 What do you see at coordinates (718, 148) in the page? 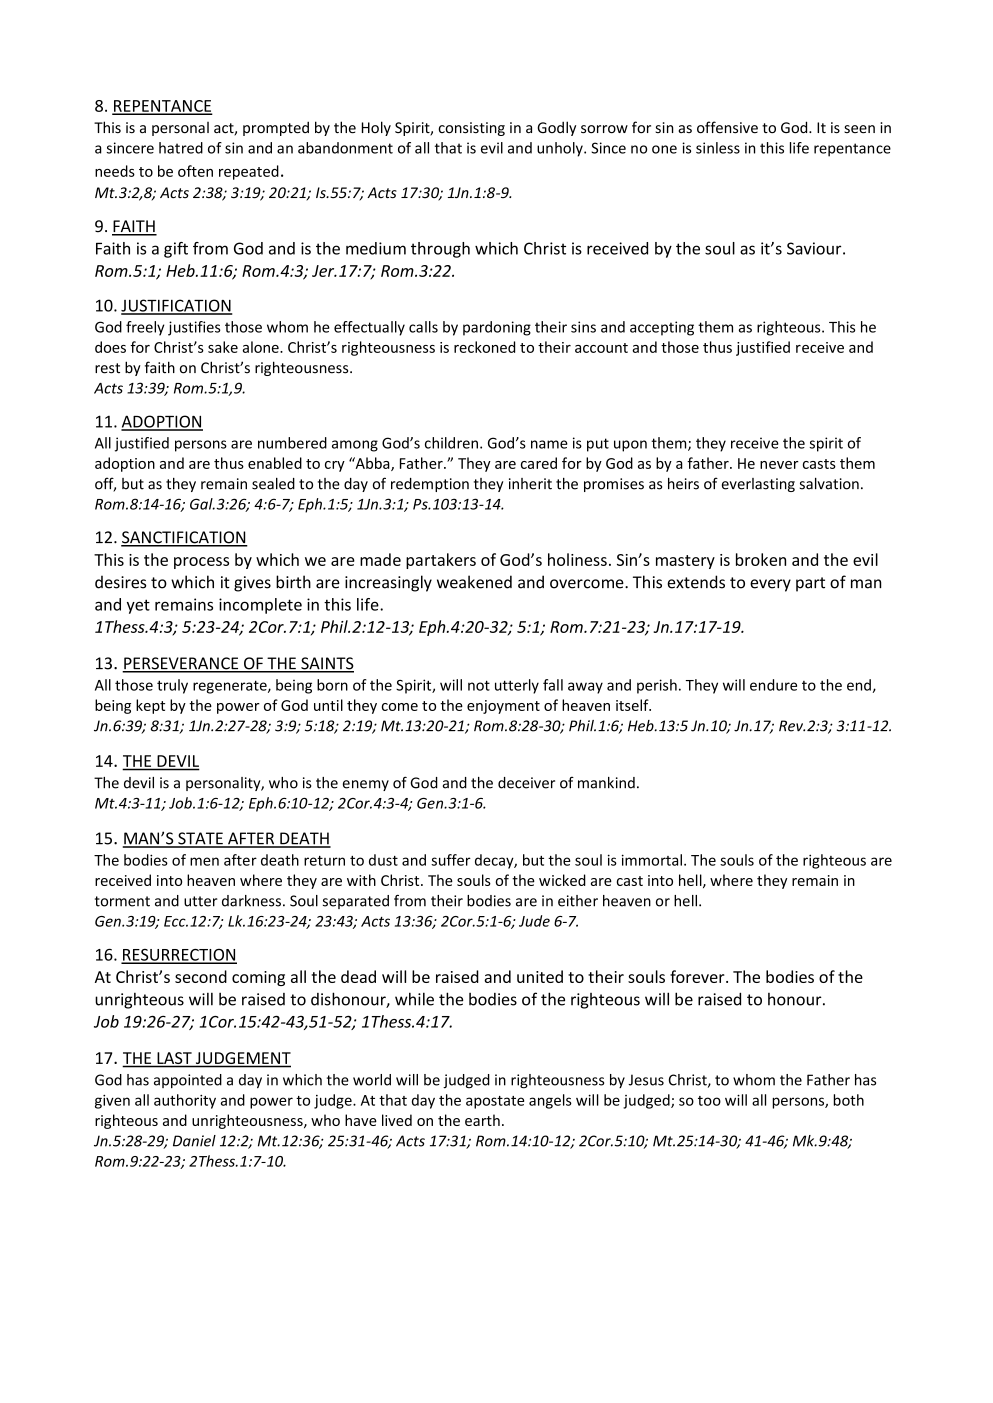
I see `sinless` at bounding box center [718, 148].
